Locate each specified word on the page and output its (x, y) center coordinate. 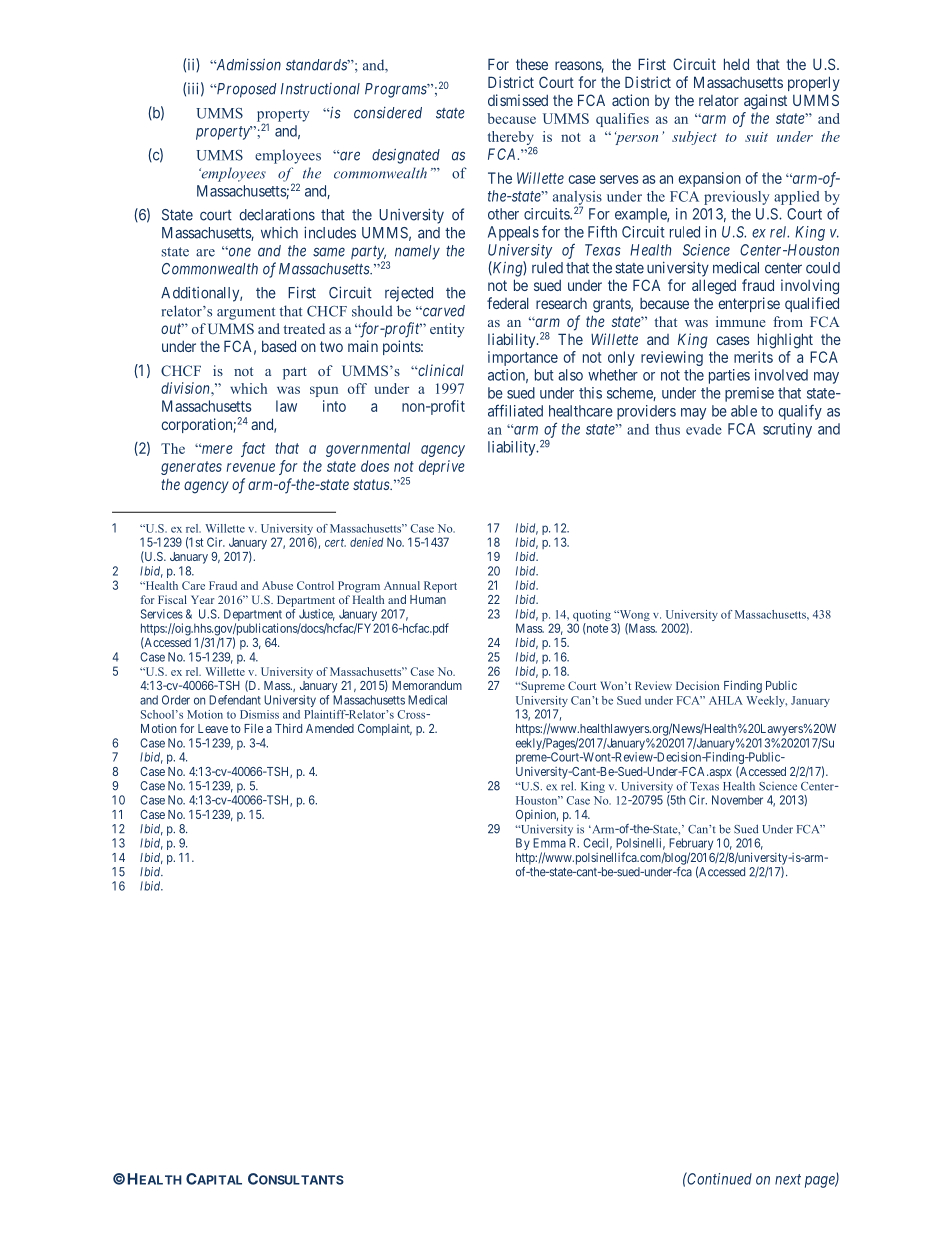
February (691, 845)
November (737, 800)
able (744, 411)
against (765, 102)
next (788, 1179)
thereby (511, 138)
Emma (549, 843)
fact (253, 449)
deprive (442, 467)
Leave (213, 728)
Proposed (245, 90)
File (253, 728)
